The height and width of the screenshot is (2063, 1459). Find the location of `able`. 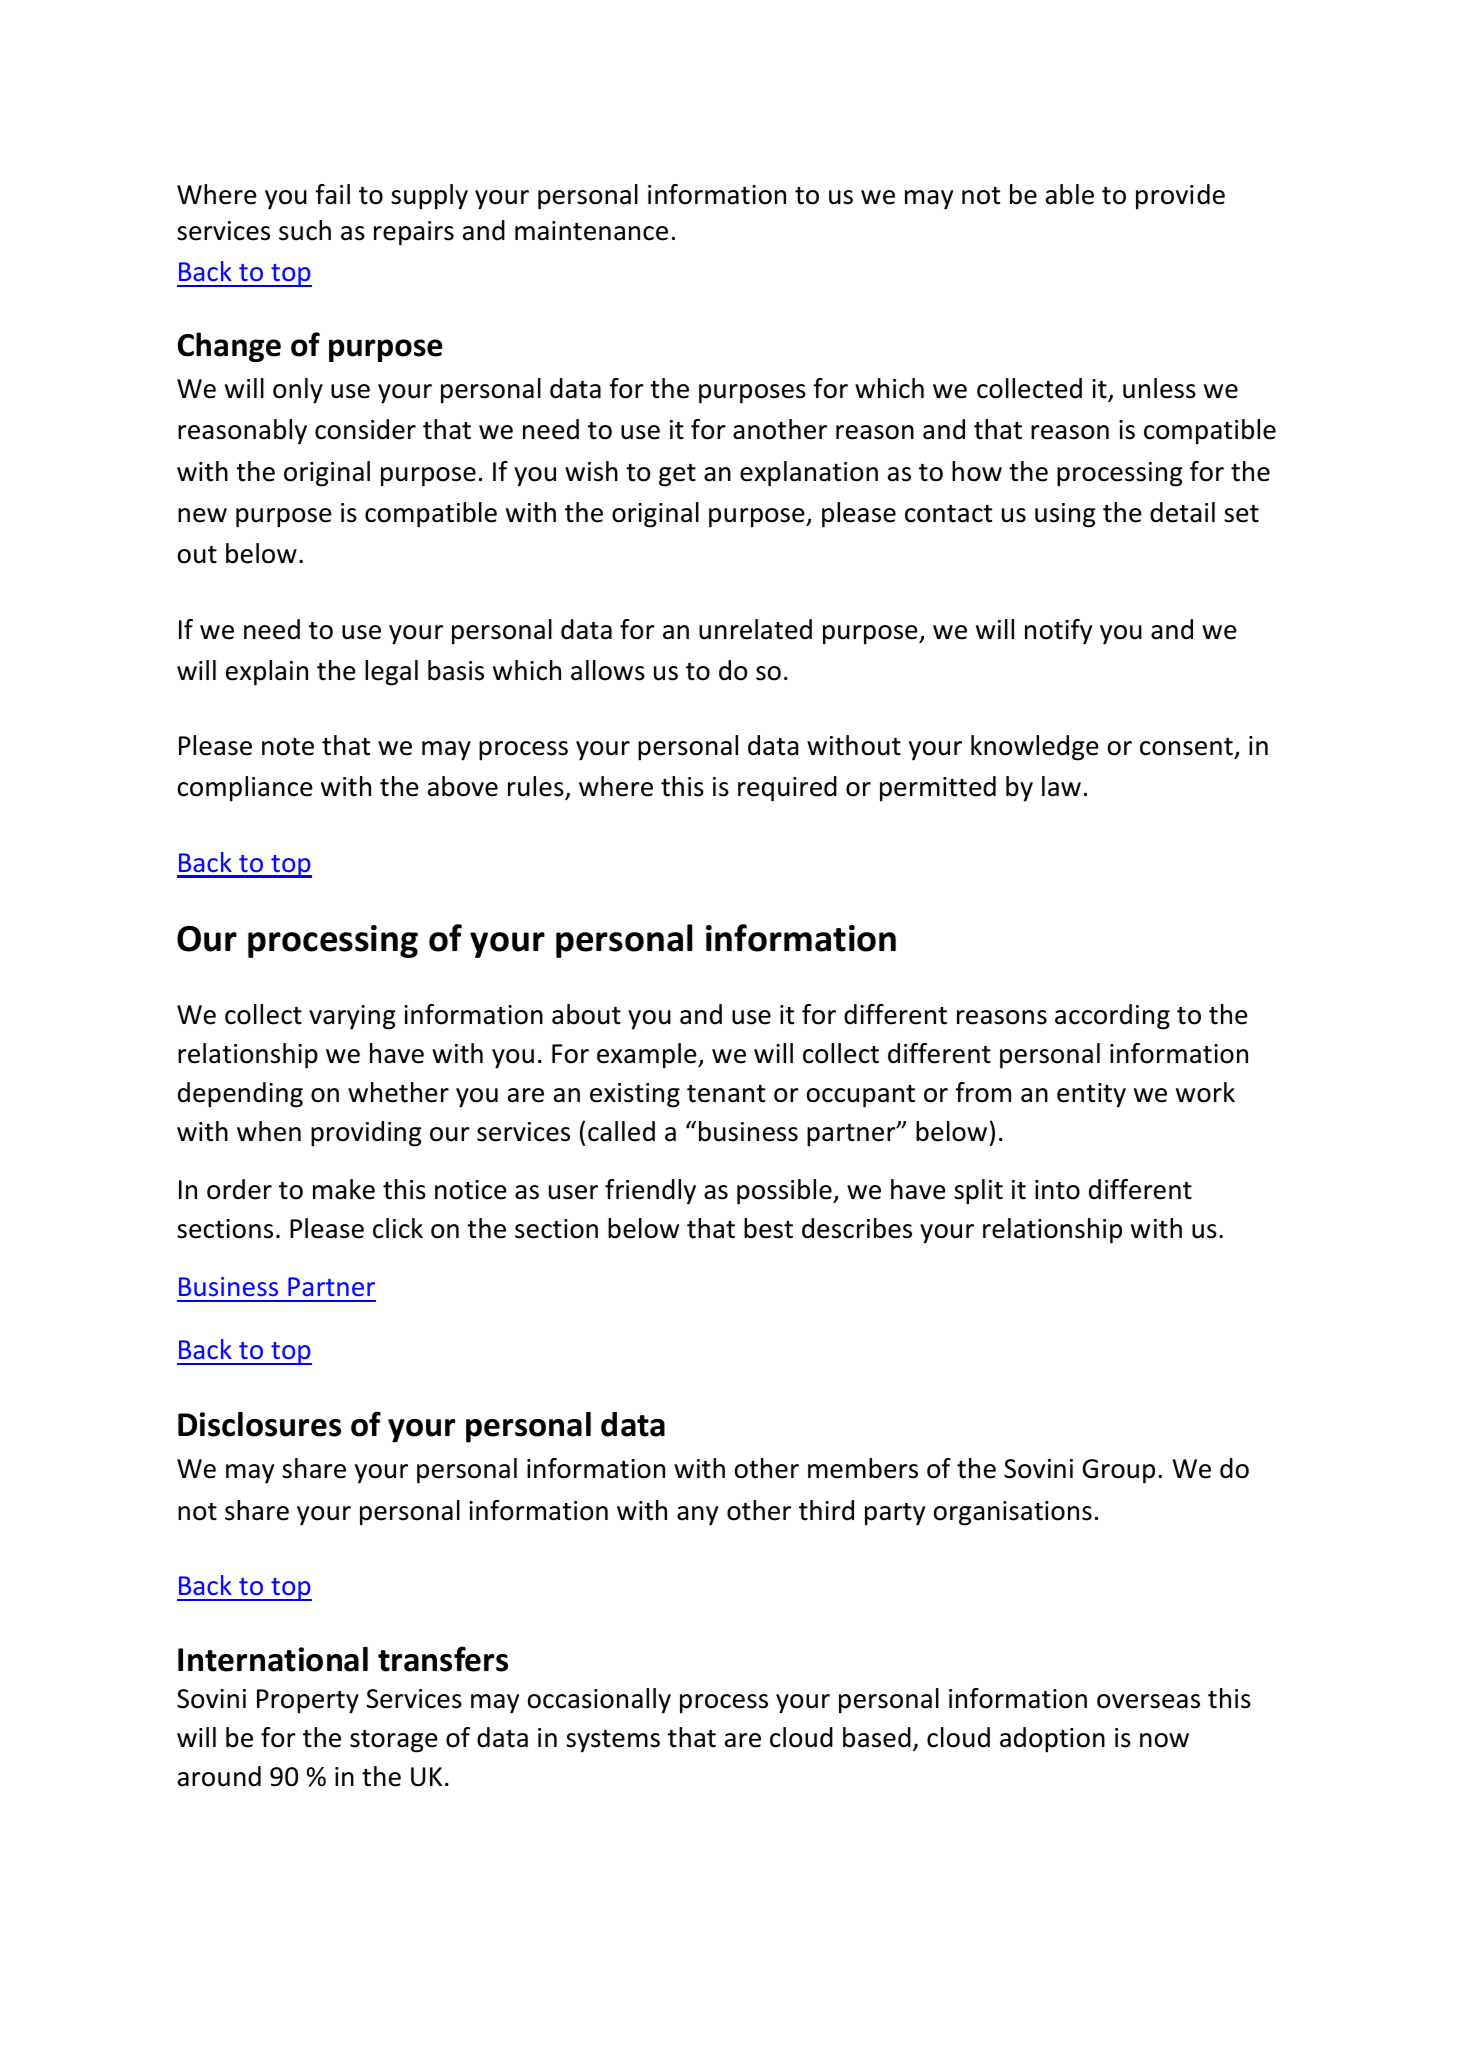

able is located at coordinates (1070, 194).
